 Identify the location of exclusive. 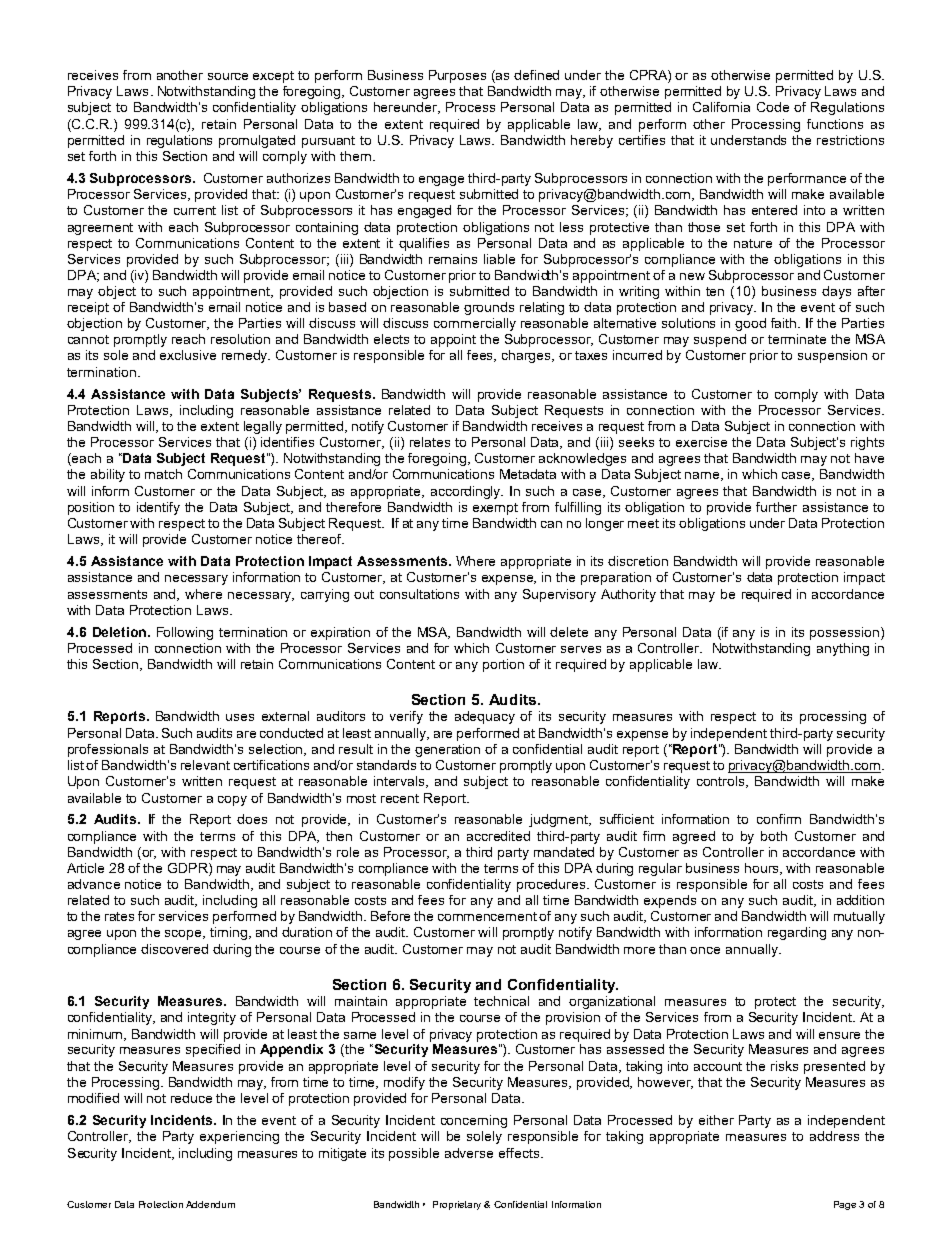
(188, 355).
